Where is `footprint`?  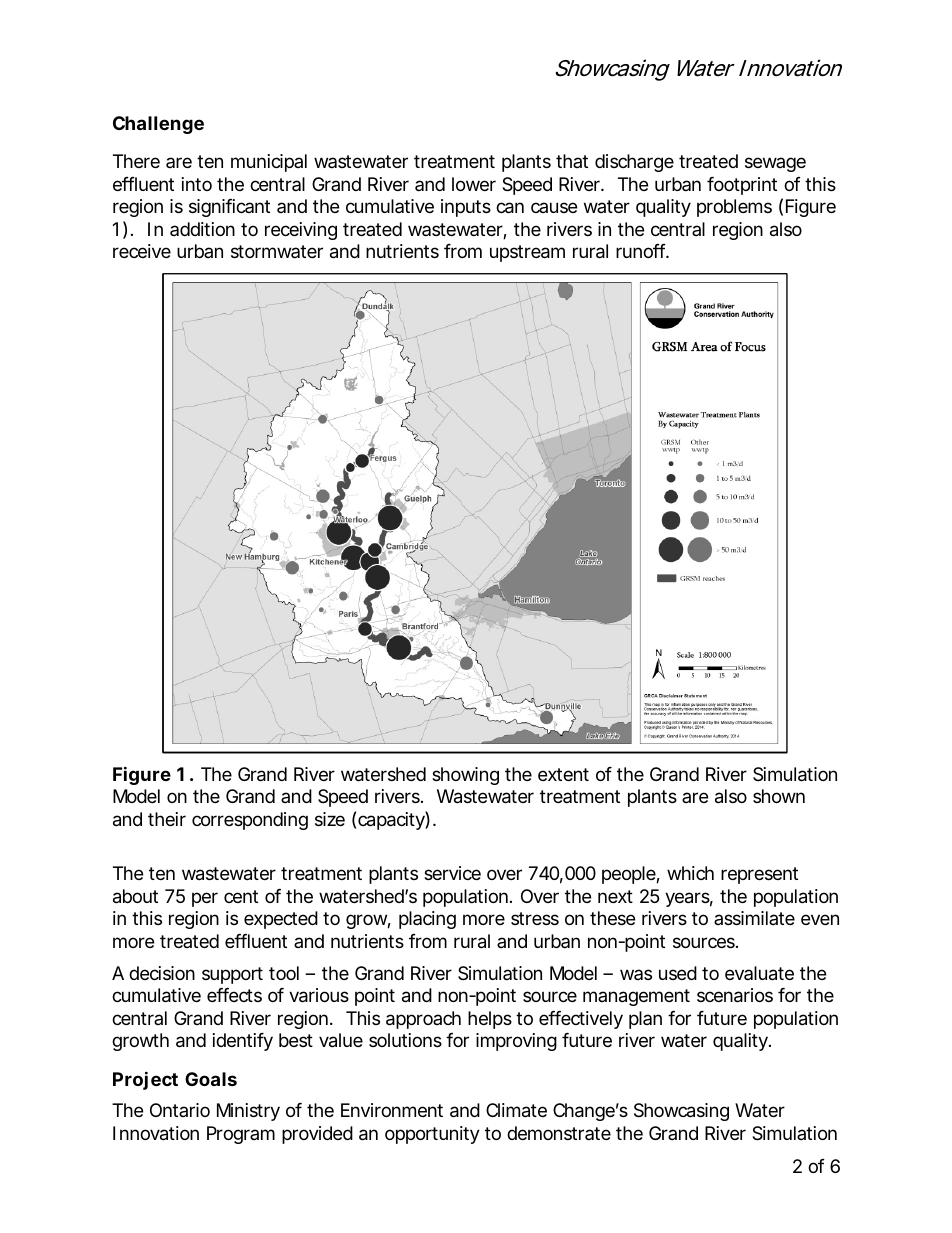
footprint is located at coordinates (742, 186).
